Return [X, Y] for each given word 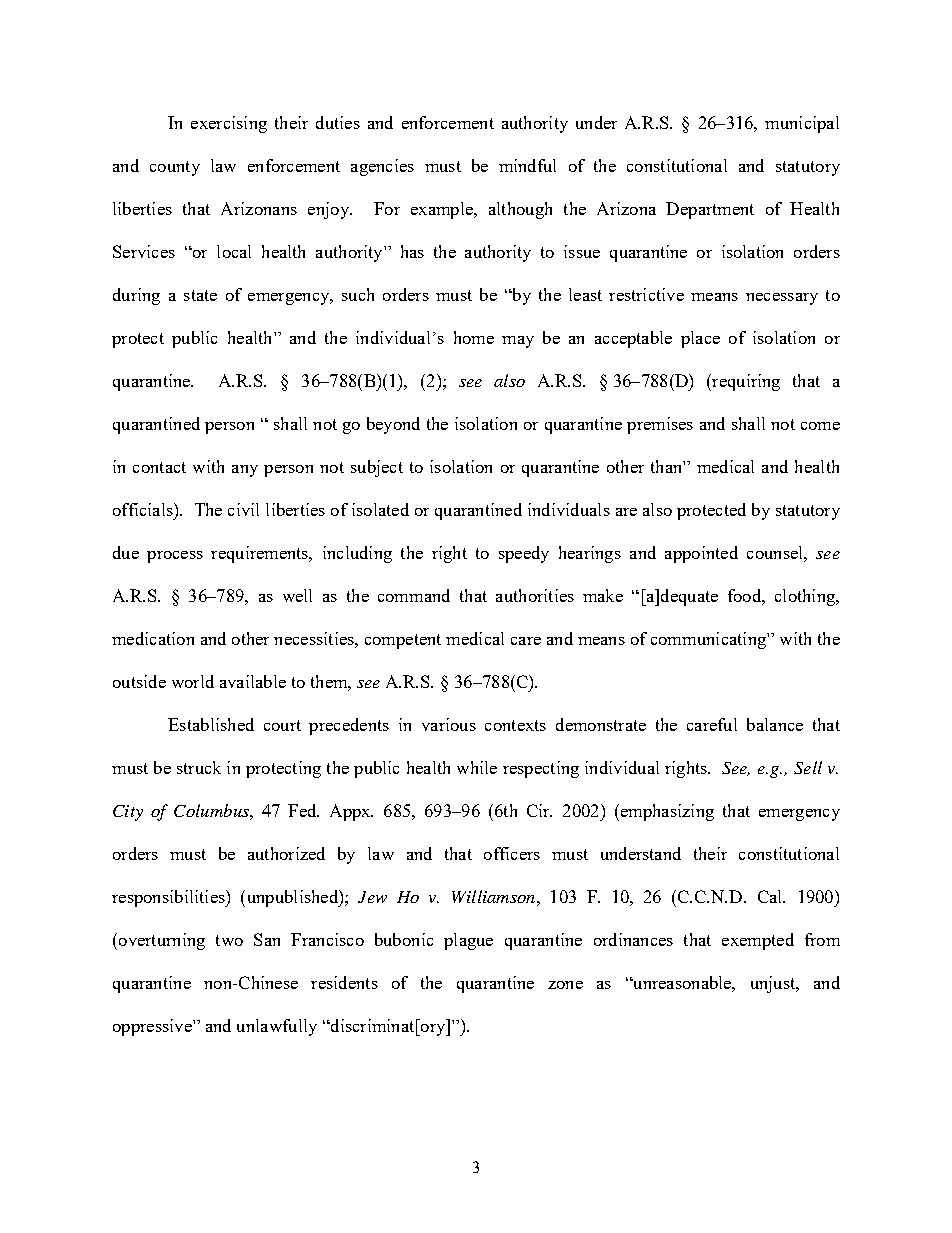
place [700, 339]
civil [243, 509]
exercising [229, 124]
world [193, 681]
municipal [802, 124]
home [474, 337]
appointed [701, 554]
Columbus [212, 810]
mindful [527, 165]
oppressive [153, 1027]
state [200, 295]
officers [512, 853]
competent [403, 641]
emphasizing [666, 812]
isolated [380, 509]
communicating [709, 640]
